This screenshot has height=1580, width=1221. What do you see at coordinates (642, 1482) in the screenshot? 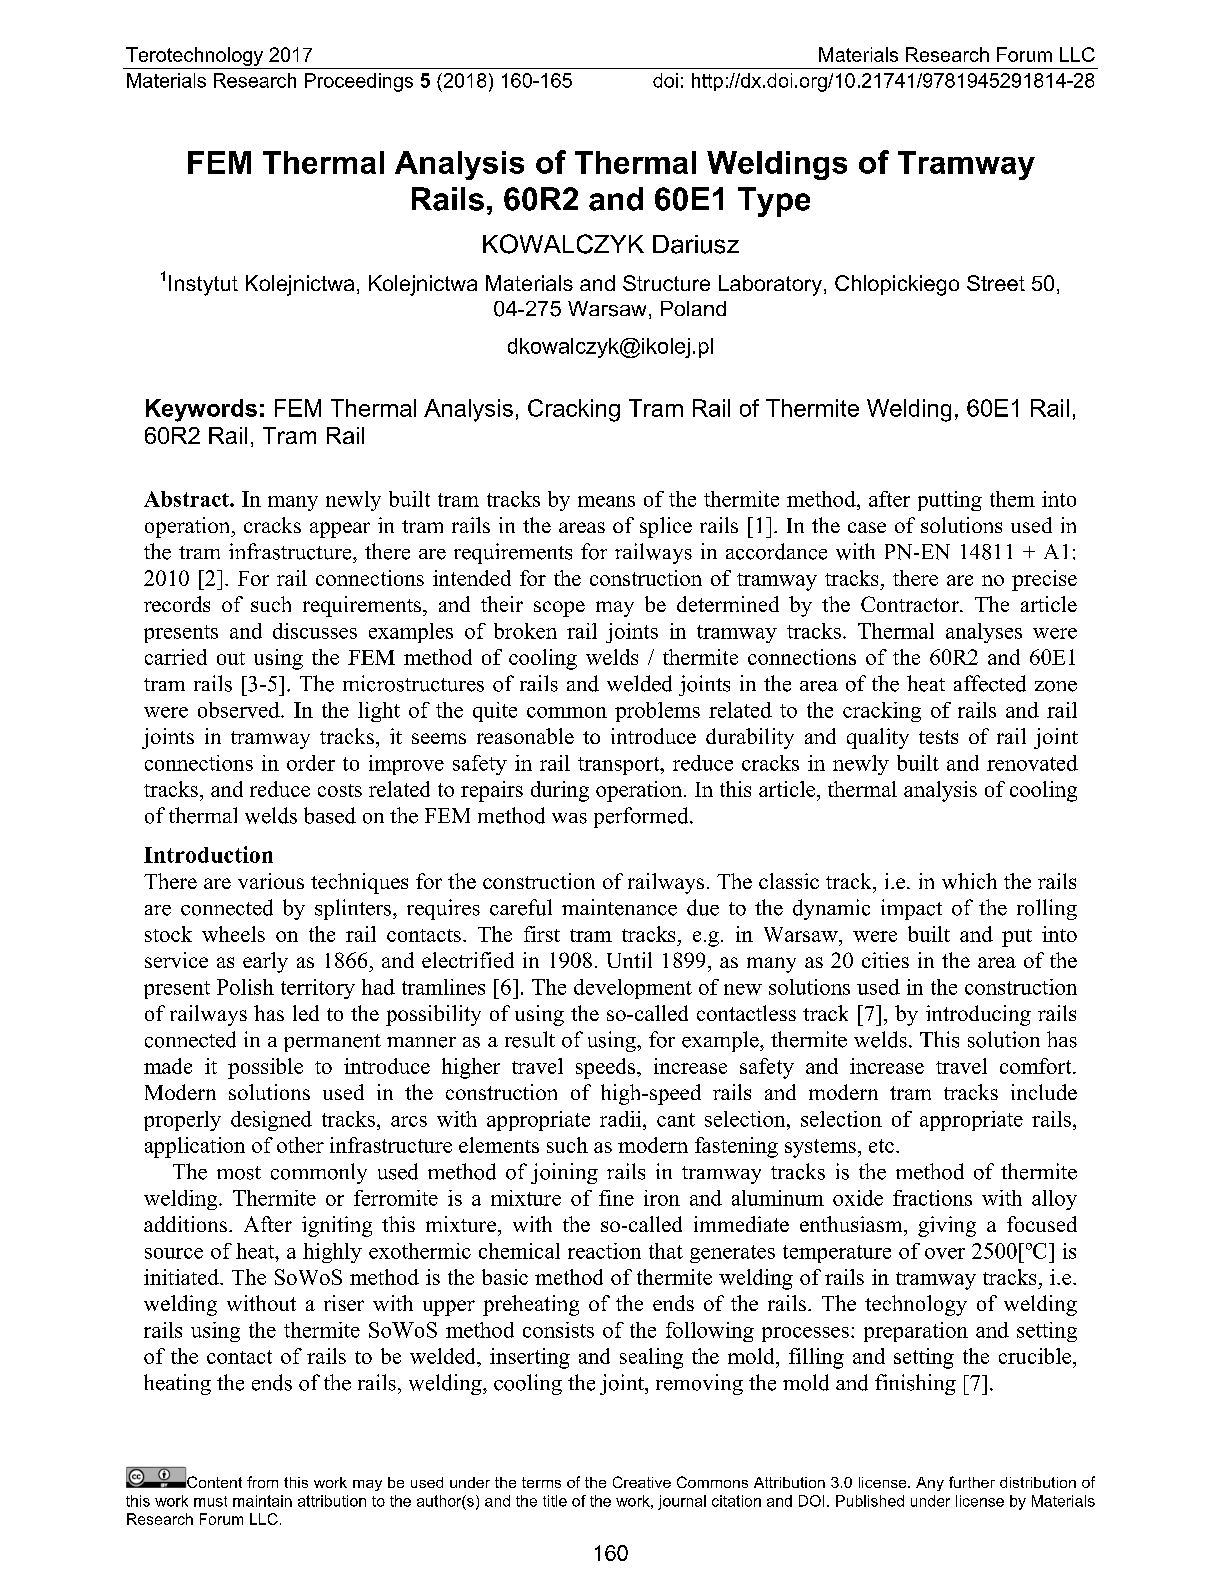
I see `Creative` at bounding box center [642, 1482].
